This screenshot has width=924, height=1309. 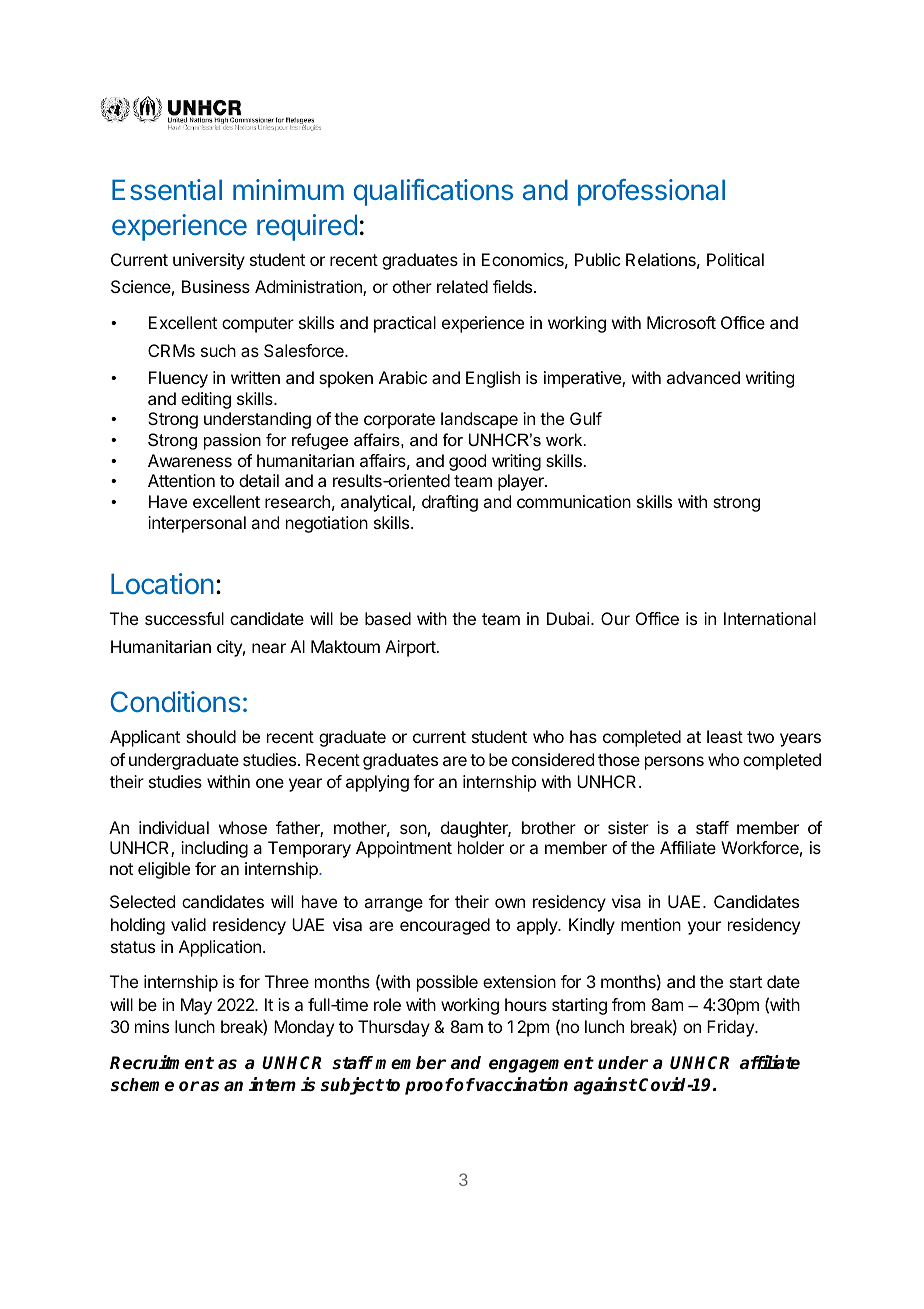 I want to click on proof, so click(x=429, y=1086).
